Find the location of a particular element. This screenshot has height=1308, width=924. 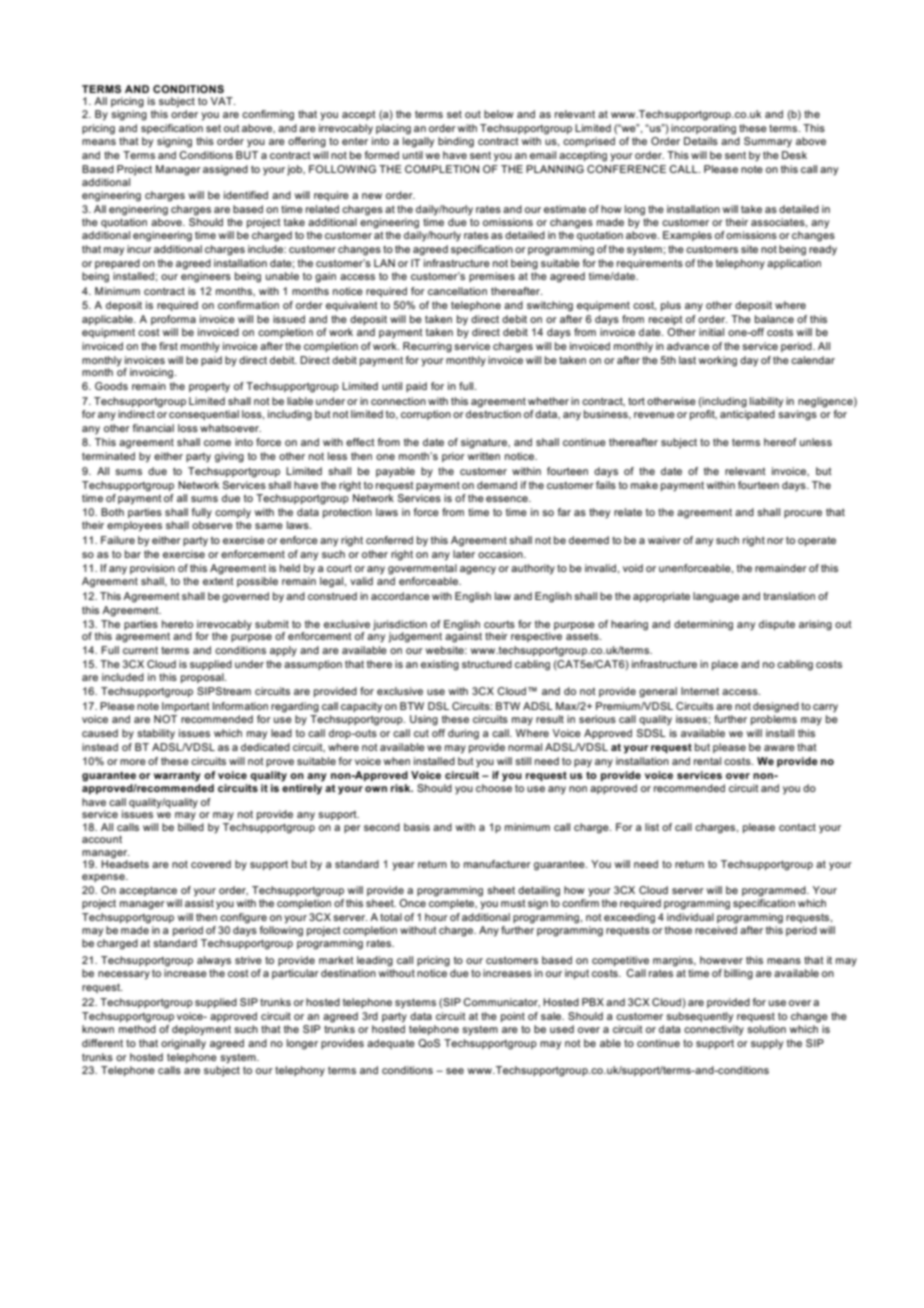

binding is located at coordinates (456, 142).
